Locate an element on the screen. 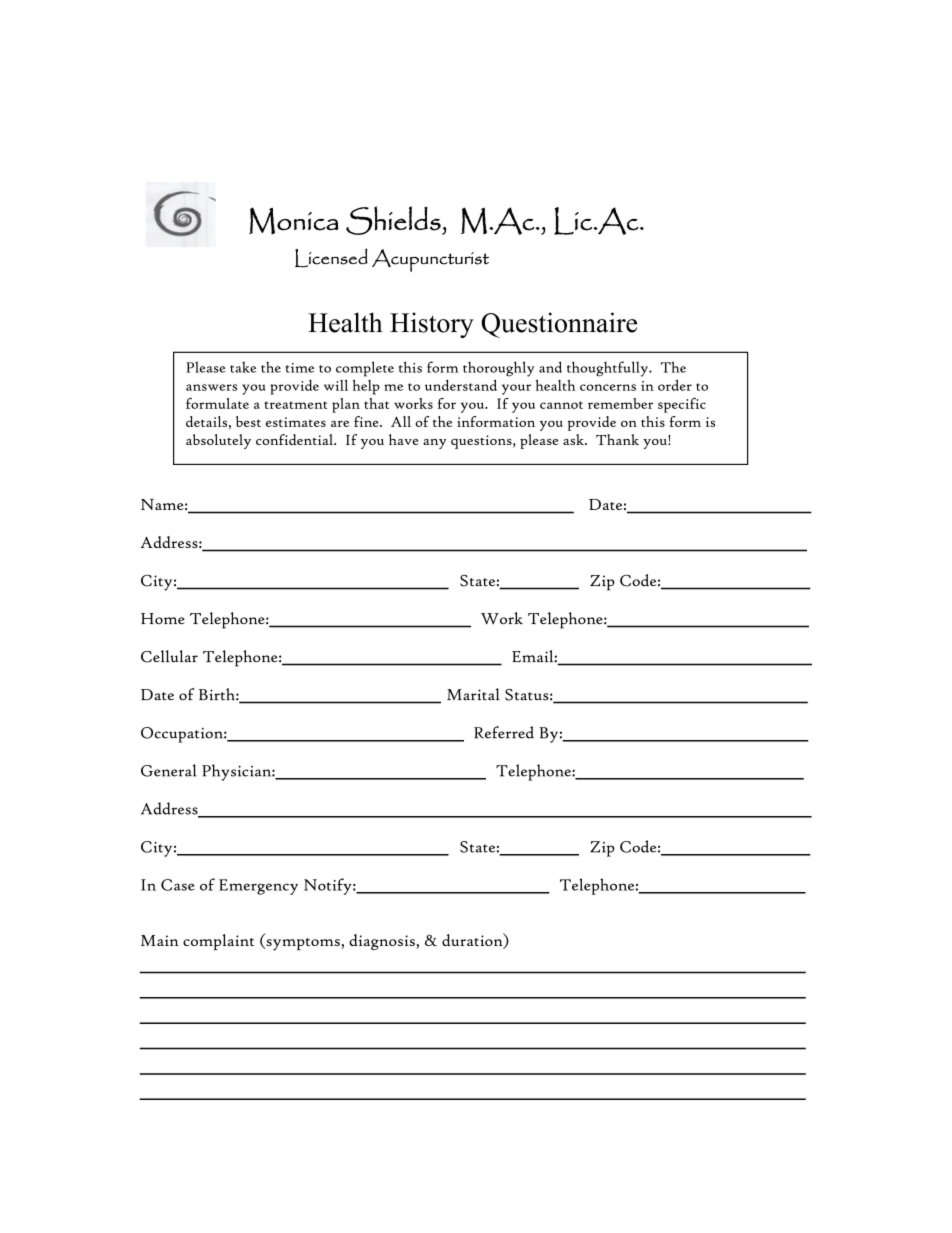 Image resolution: width=952 pixels, height=1233 pixels. Monica is located at coordinates (294, 220).
